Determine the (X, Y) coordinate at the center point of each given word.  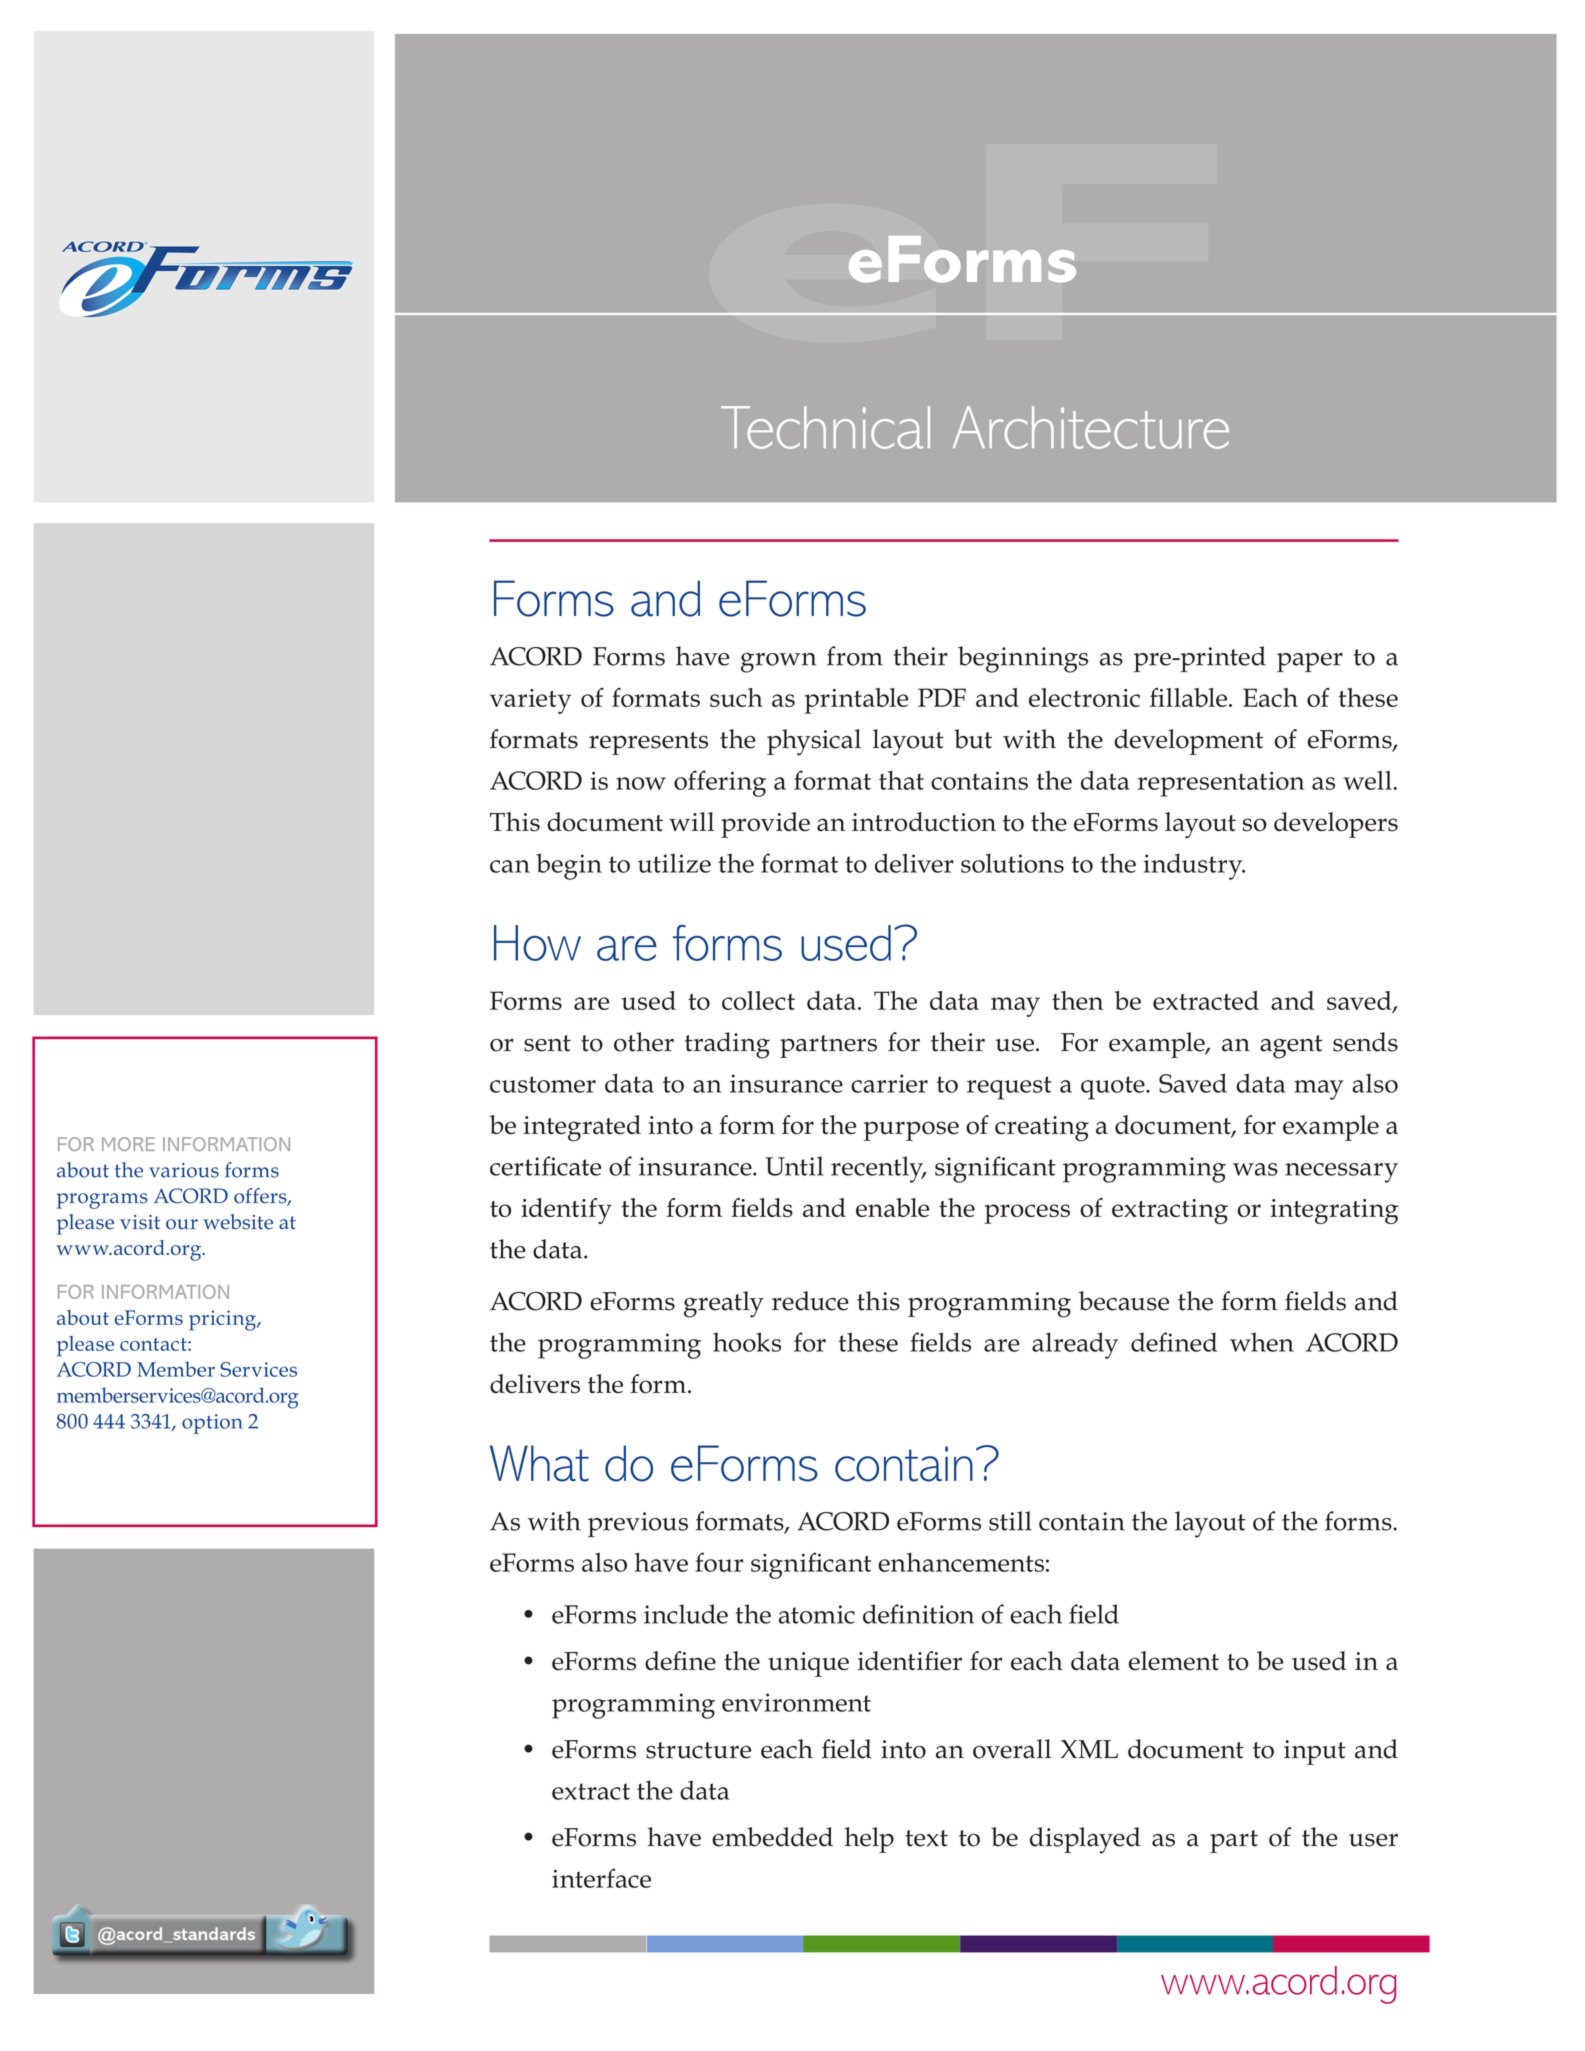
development (1188, 742)
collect (758, 1000)
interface (601, 1878)
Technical (825, 427)
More (128, 1144)
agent (1291, 1047)
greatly (724, 1304)
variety (530, 701)
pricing (223, 1320)
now (641, 783)
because (1124, 1301)
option (212, 1424)
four (719, 1562)
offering (720, 783)
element (1174, 1661)
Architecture (1091, 427)
